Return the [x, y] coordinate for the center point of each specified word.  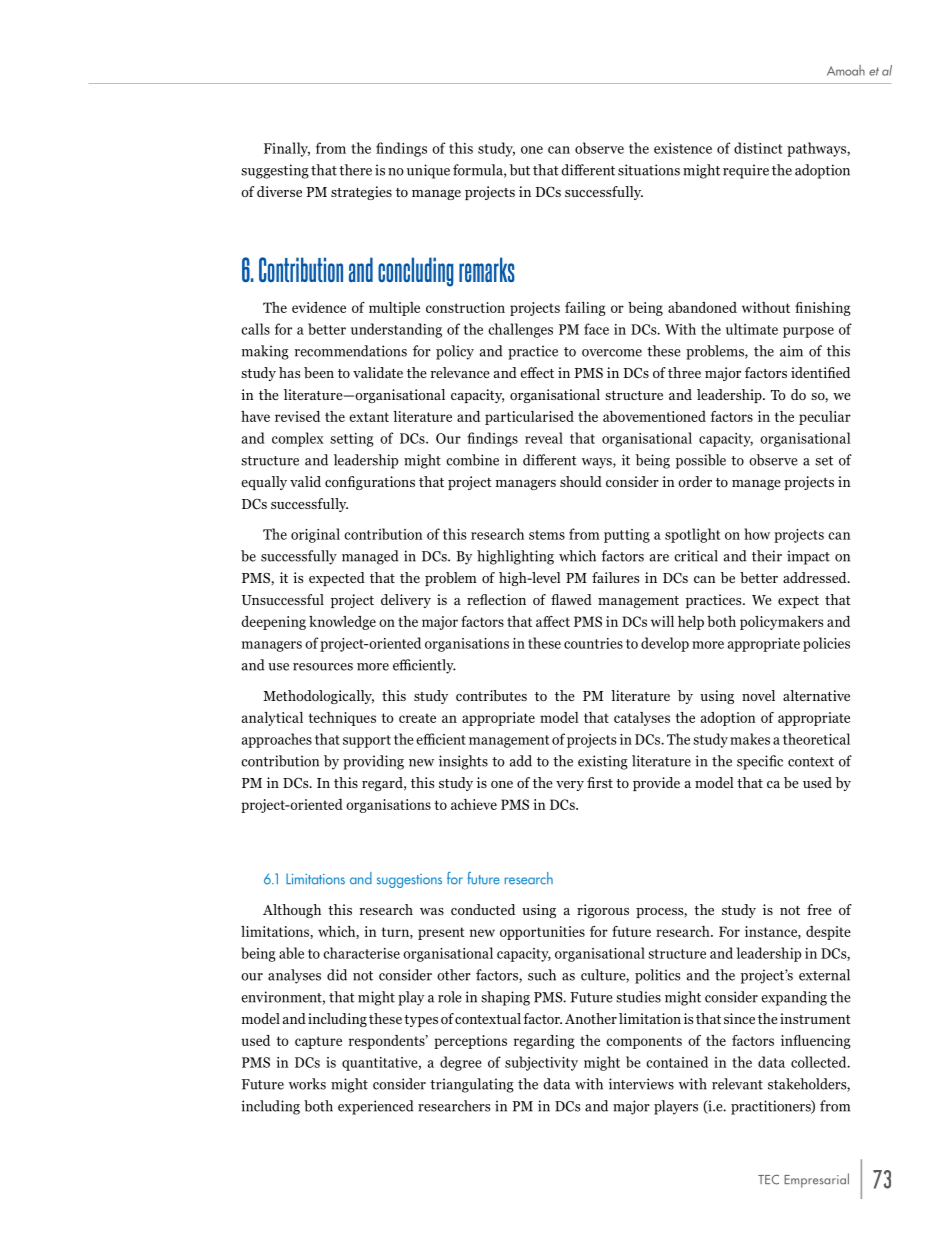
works [307, 1084]
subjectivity [541, 1063]
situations [649, 170]
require [746, 171]
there [355, 170]
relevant [737, 1084]
